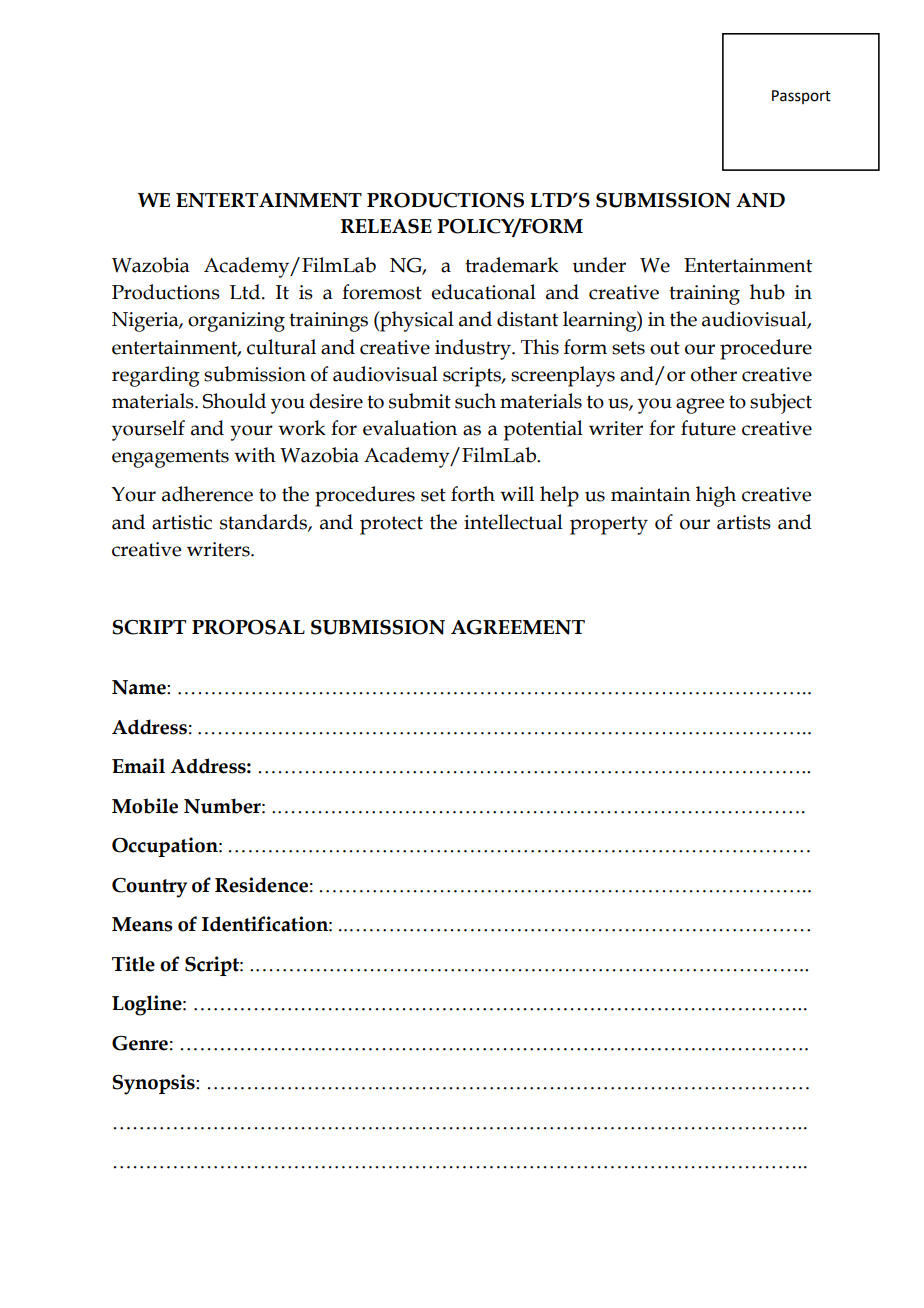  Describe the element at coordinates (140, 1043) in the screenshot. I see `Genre` at that location.
